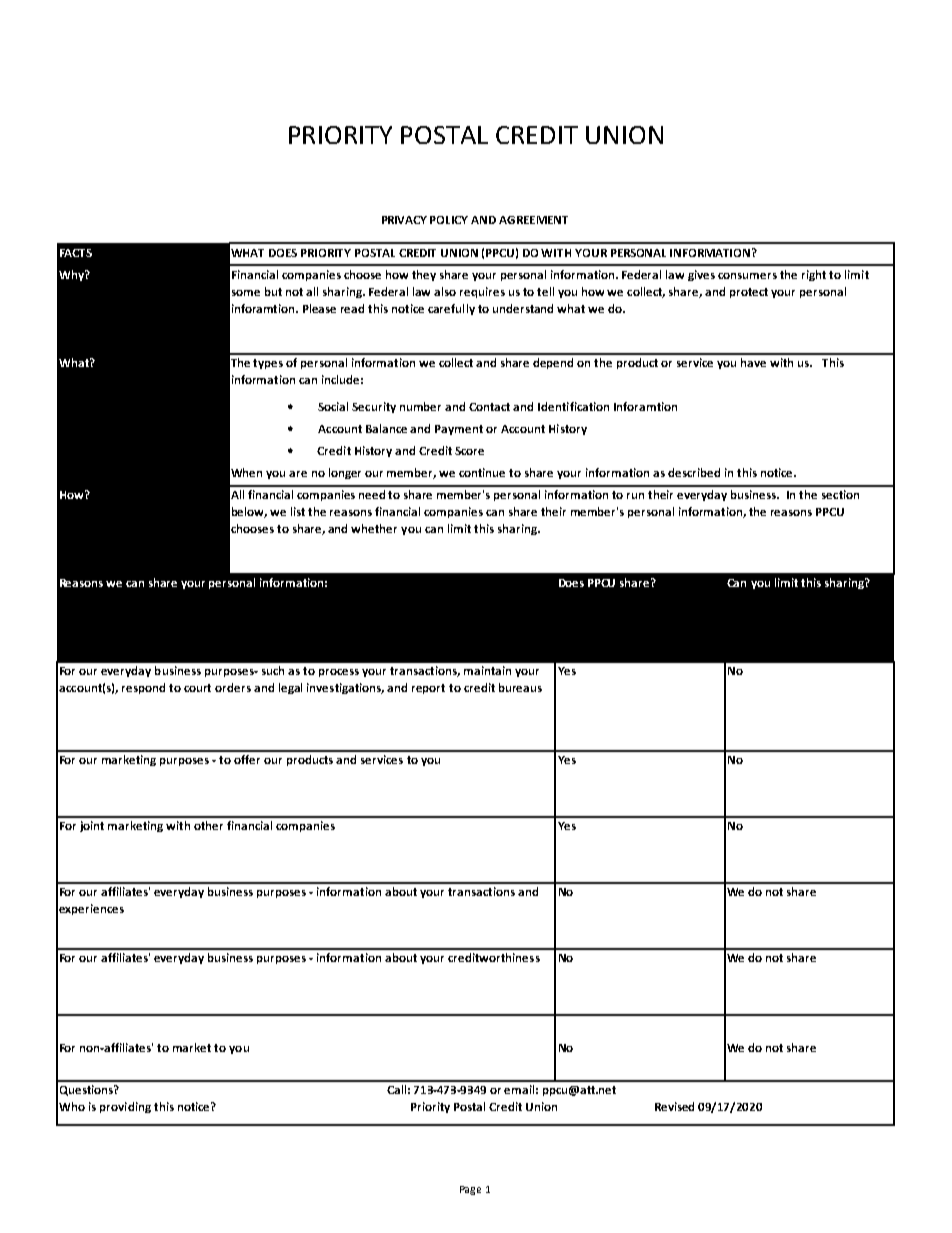 Image resolution: width=952 pixels, height=1233 pixels. I want to click on section, so click(840, 494).
